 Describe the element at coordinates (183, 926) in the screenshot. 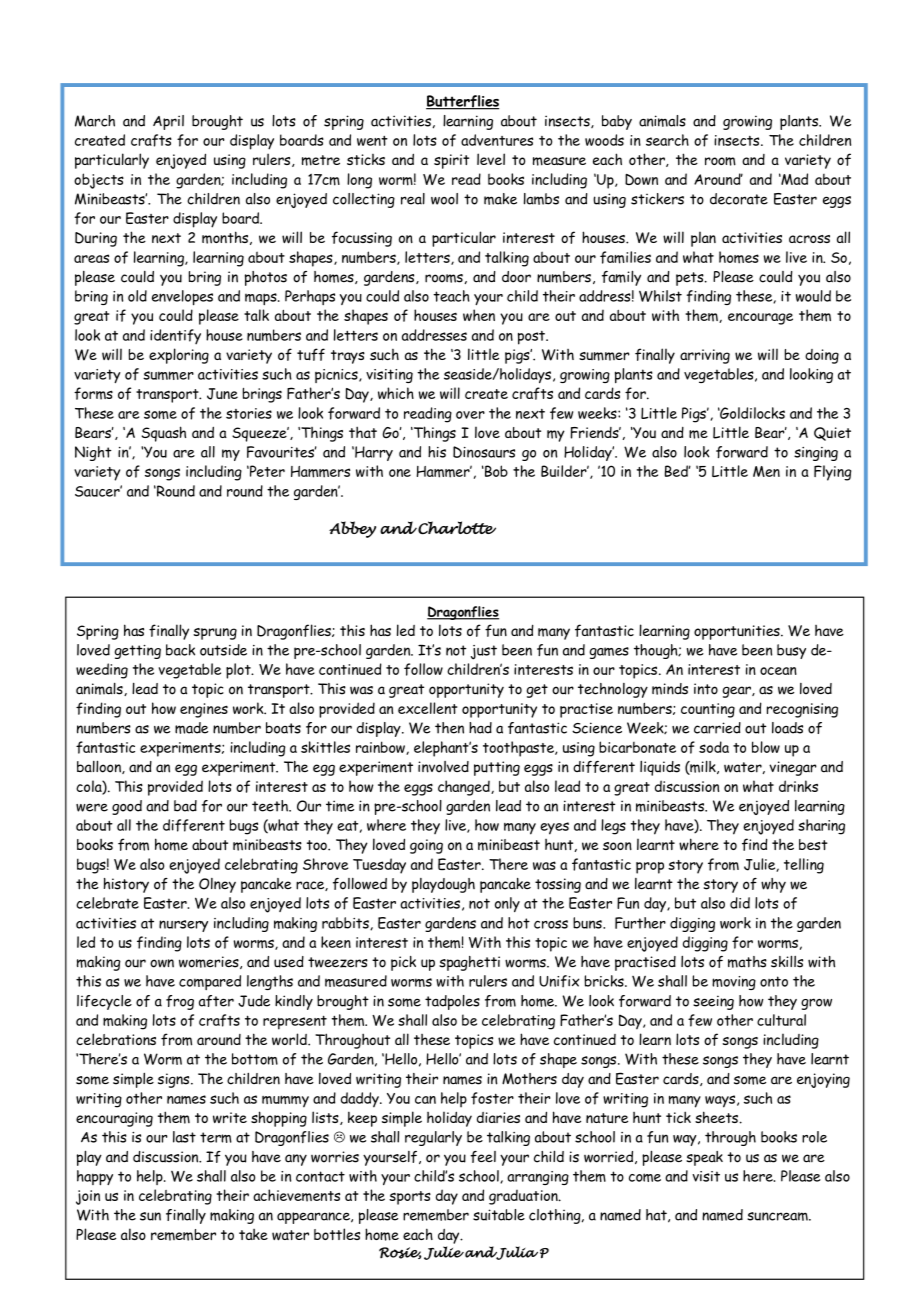

I see `nursery` at that location.
